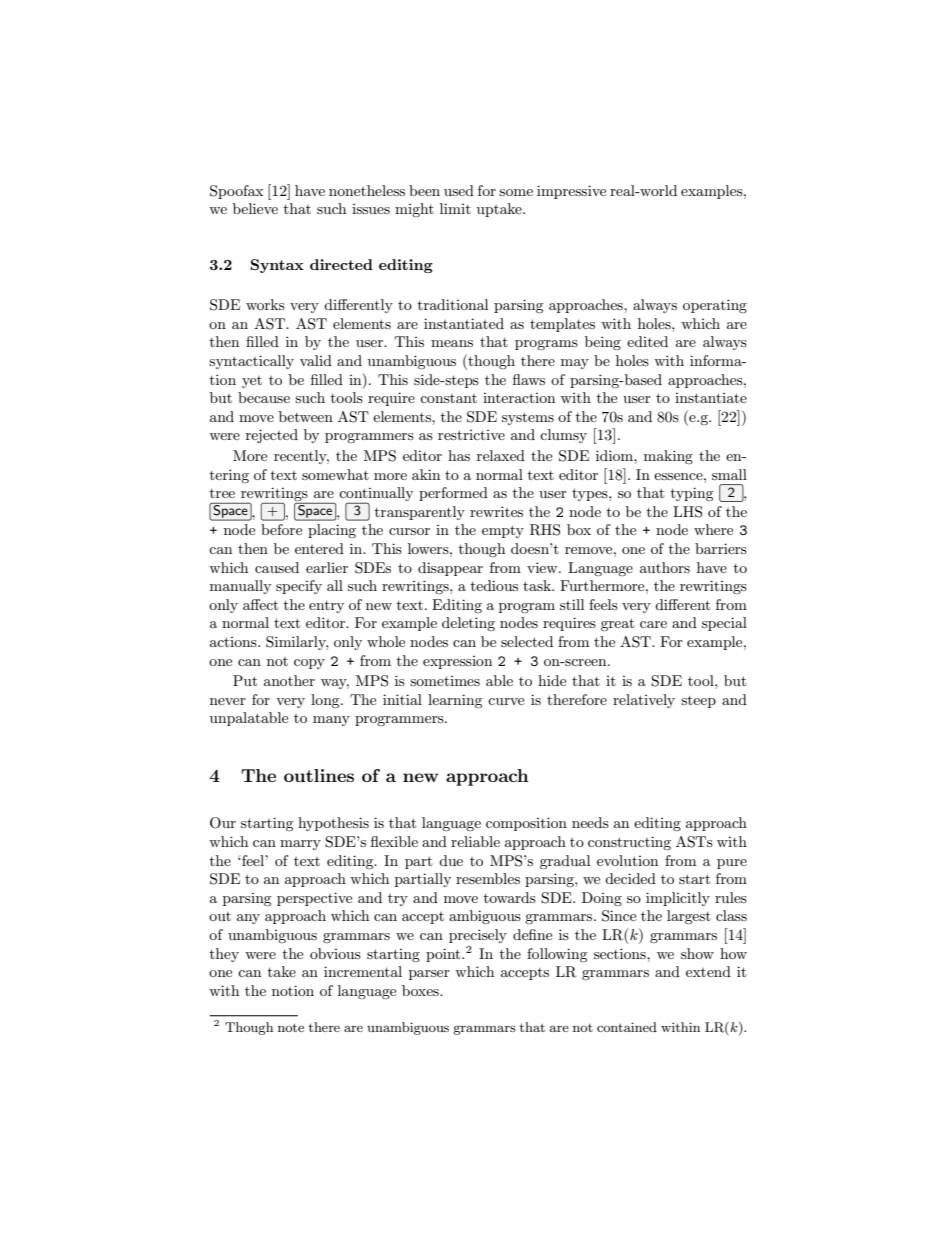  What do you see at coordinates (421, 990) in the screenshot?
I see `boxes` at bounding box center [421, 990].
